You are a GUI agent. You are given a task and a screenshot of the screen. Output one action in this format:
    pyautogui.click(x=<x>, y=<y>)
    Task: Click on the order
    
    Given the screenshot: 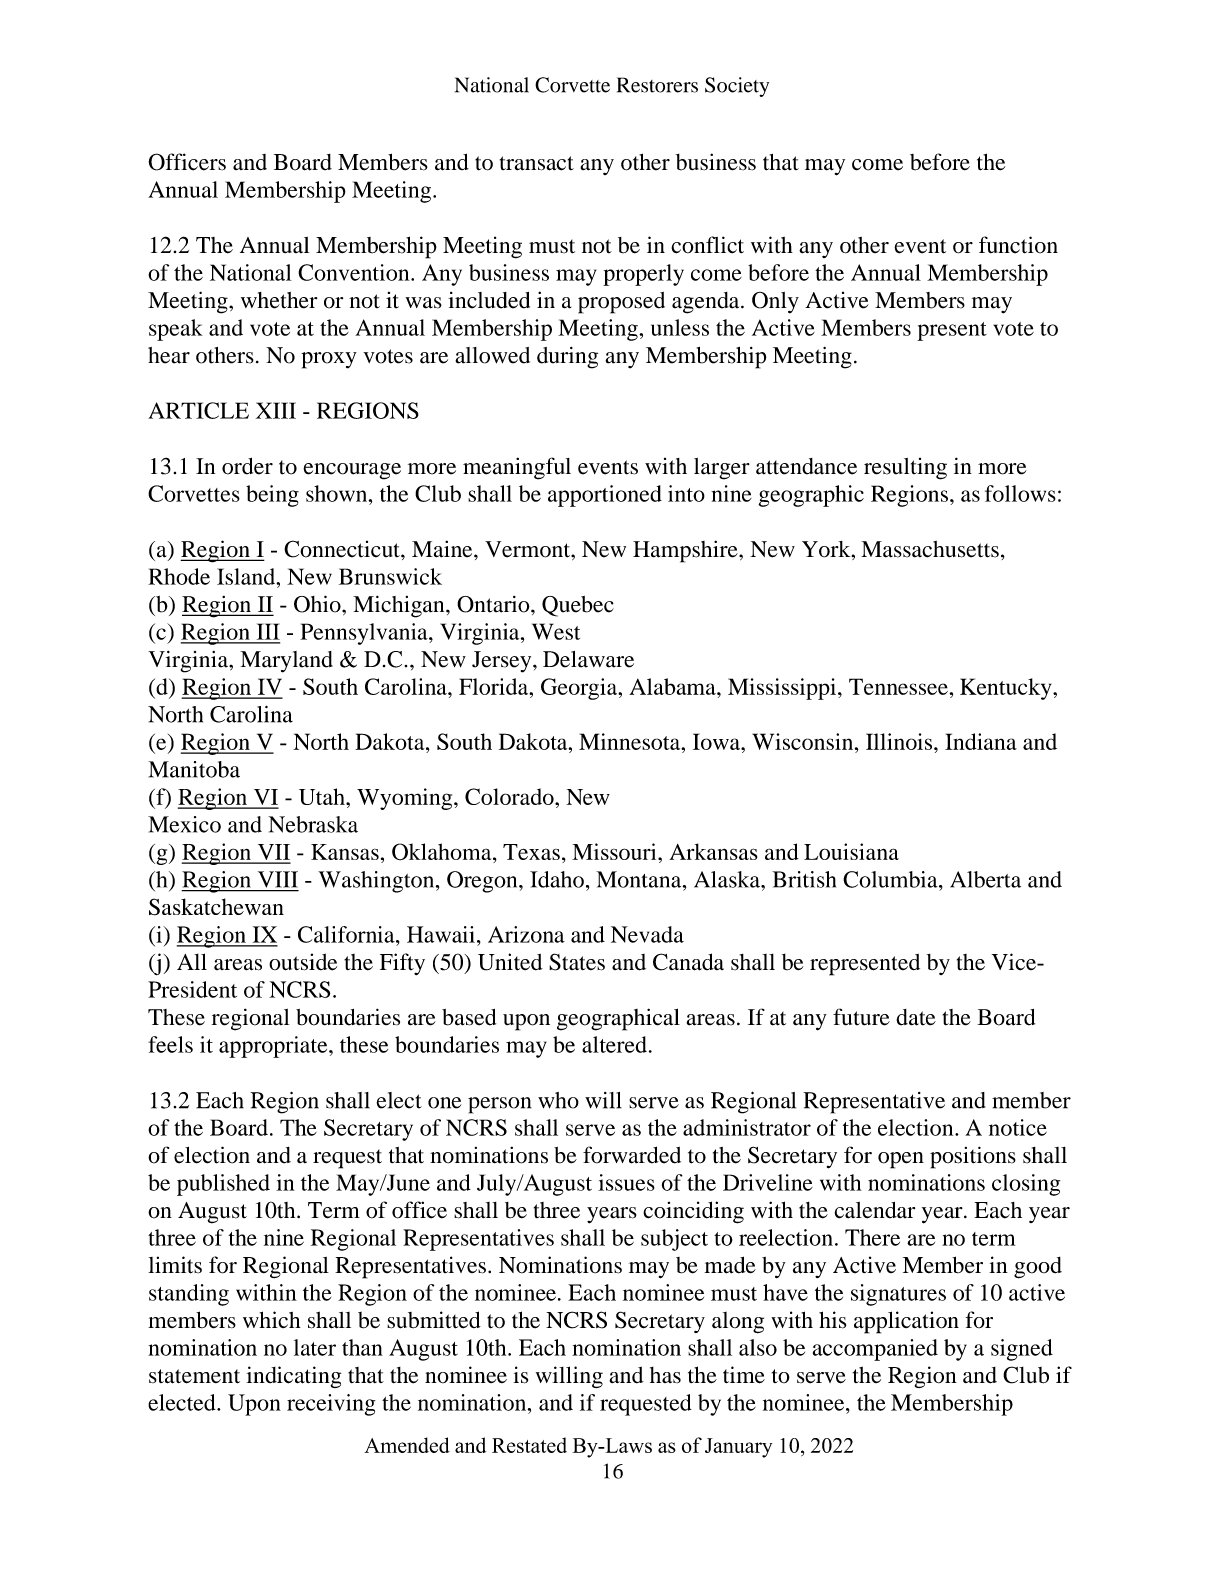 What is the action you would take?
    pyautogui.click(x=247, y=466)
